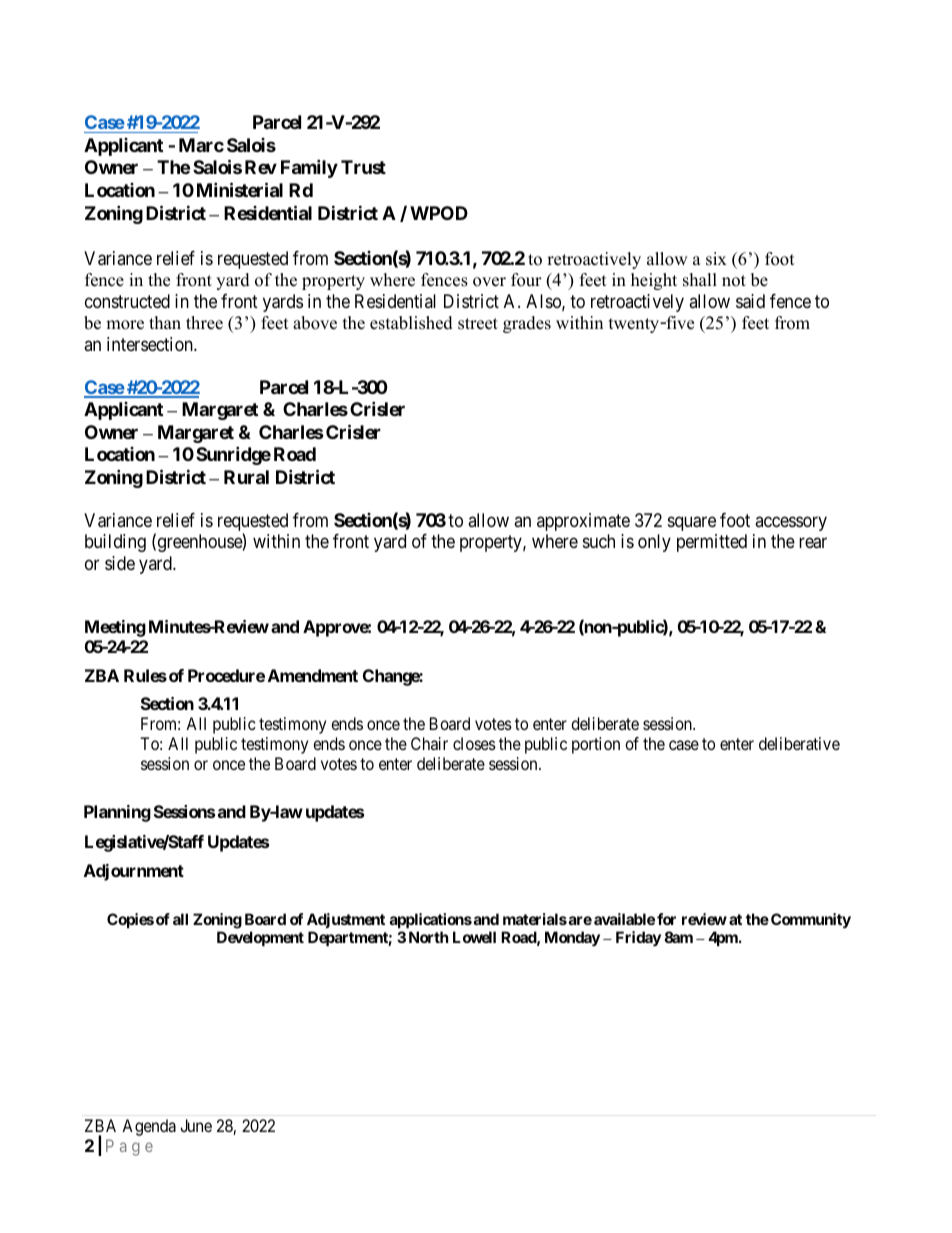 The width and height of the screenshot is (952, 1233). What do you see at coordinates (196, 1125) in the screenshot?
I see `June` at bounding box center [196, 1125].
